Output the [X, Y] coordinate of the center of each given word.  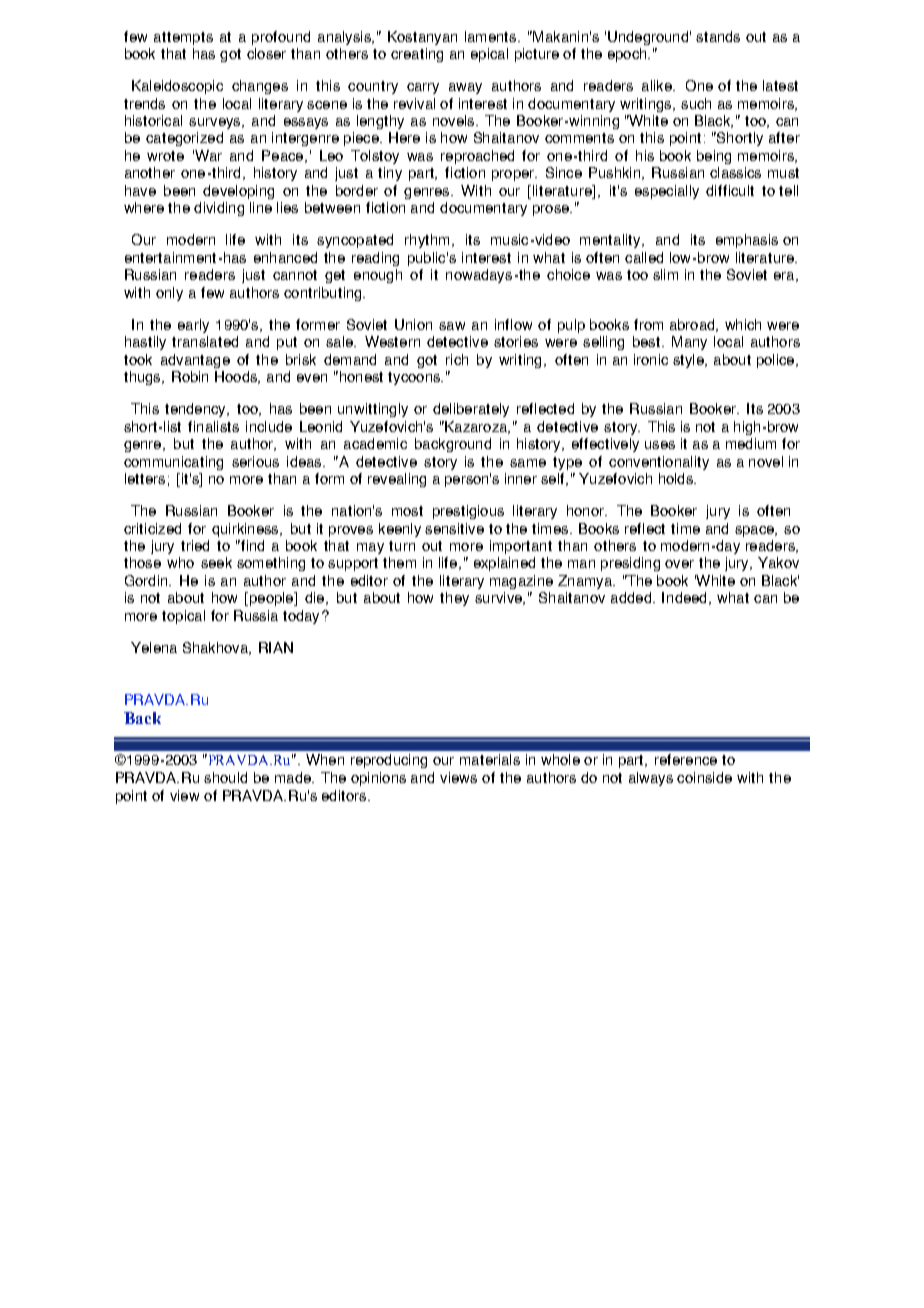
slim [665, 274]
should [225, 777]
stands [718, 36]
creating [417, 55]
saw [452, 326]
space [755, 531]
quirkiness [246, 530]
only [169, 294]
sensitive [454, 528]
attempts [183, 38]
